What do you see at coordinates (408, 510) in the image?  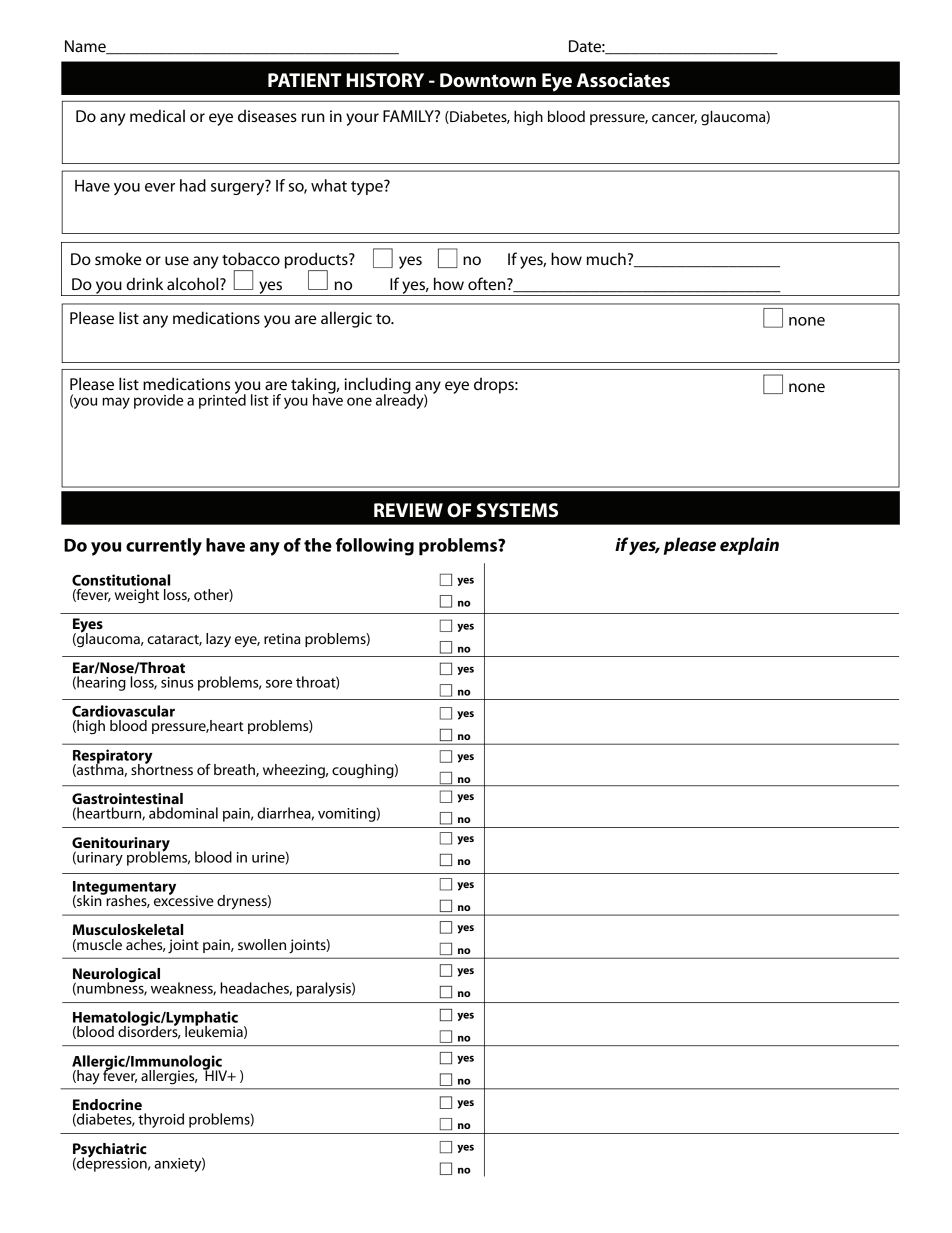 I see `REVIEW` at bounding box center [408, 510].
